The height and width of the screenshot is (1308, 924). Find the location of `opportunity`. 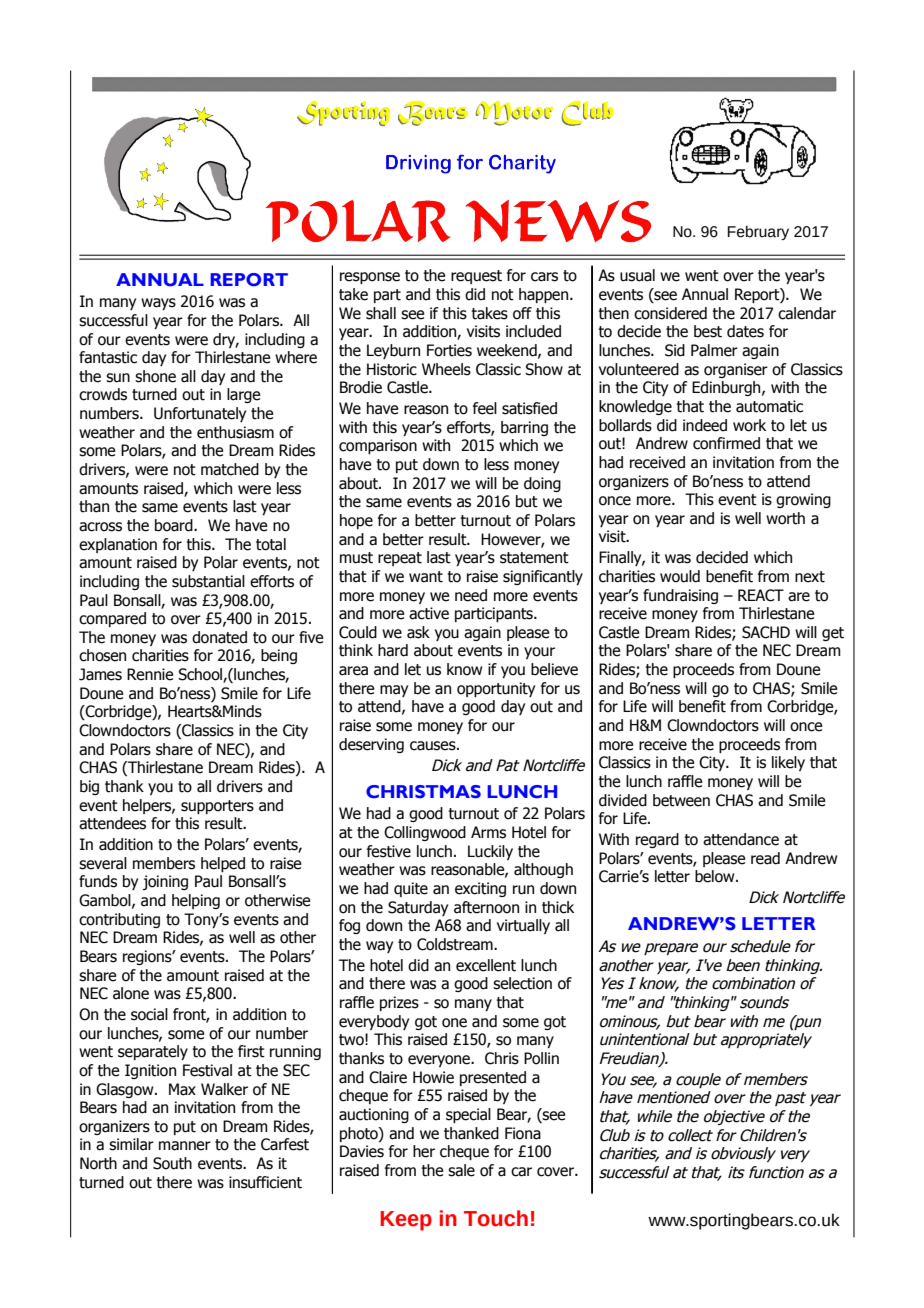

opportunity is located at coordinates (496, 689).
